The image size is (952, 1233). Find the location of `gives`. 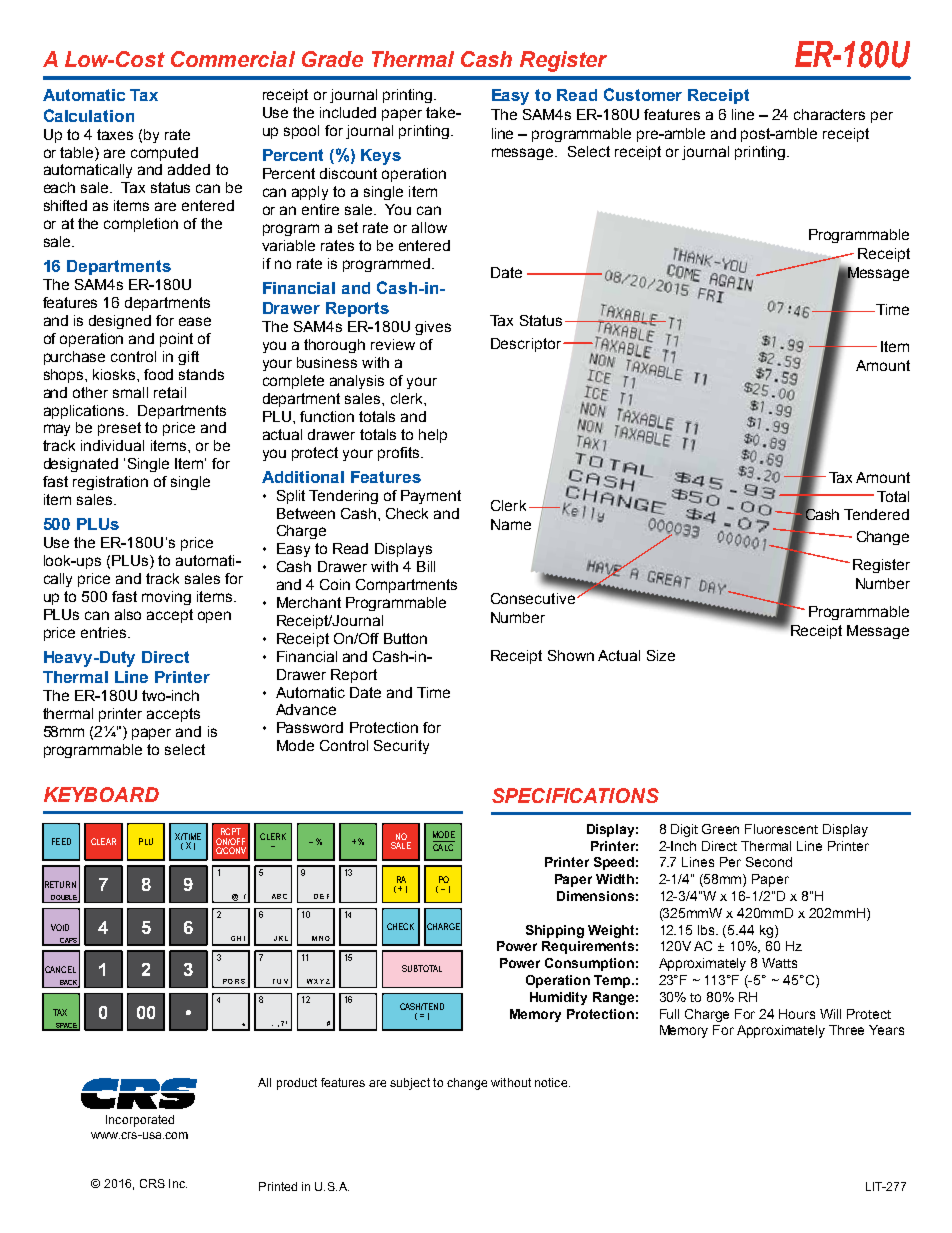

gives is located at coordinates (433, 328).
